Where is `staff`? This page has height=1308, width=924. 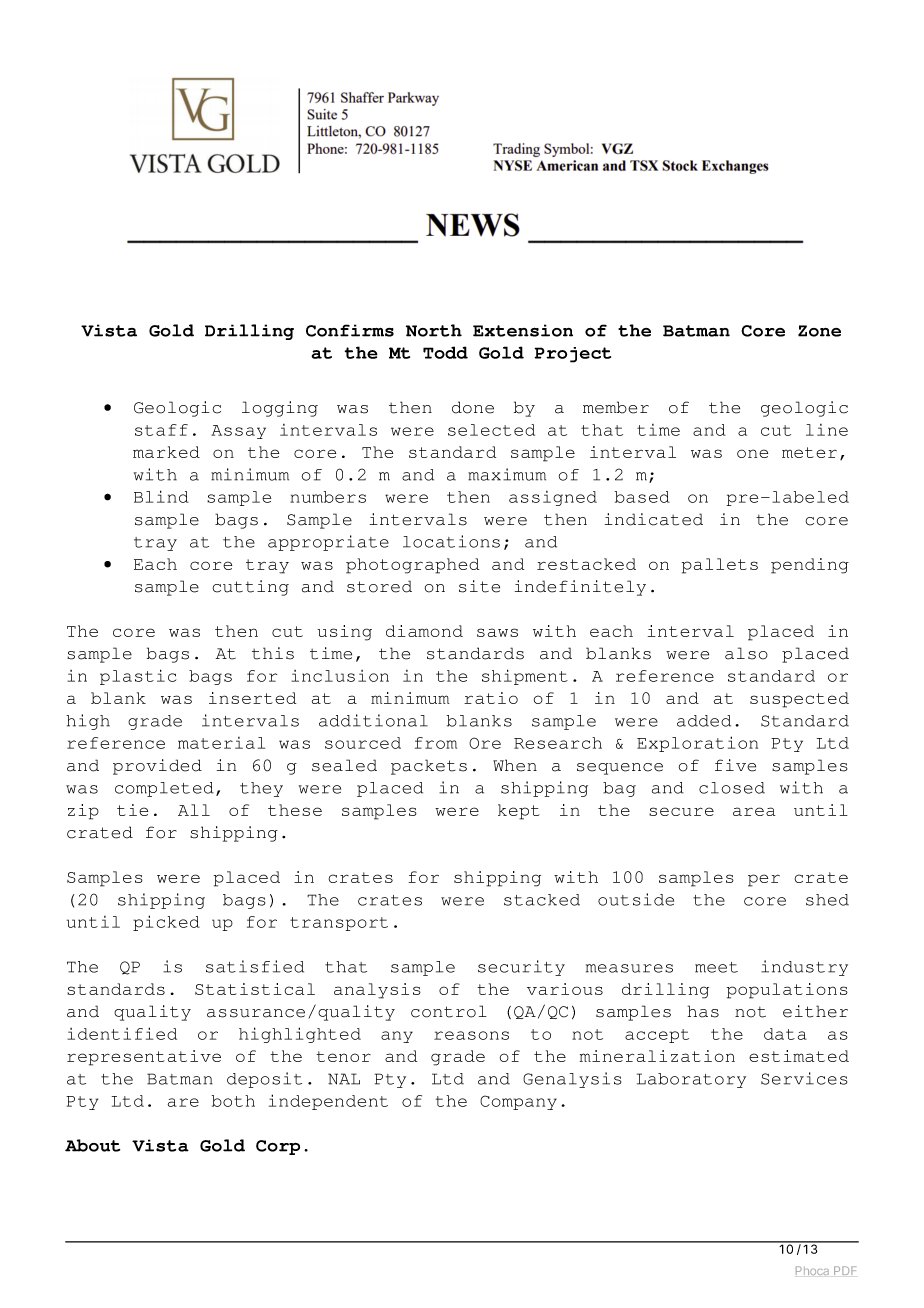 staff is located at coordinates (161, 430).
